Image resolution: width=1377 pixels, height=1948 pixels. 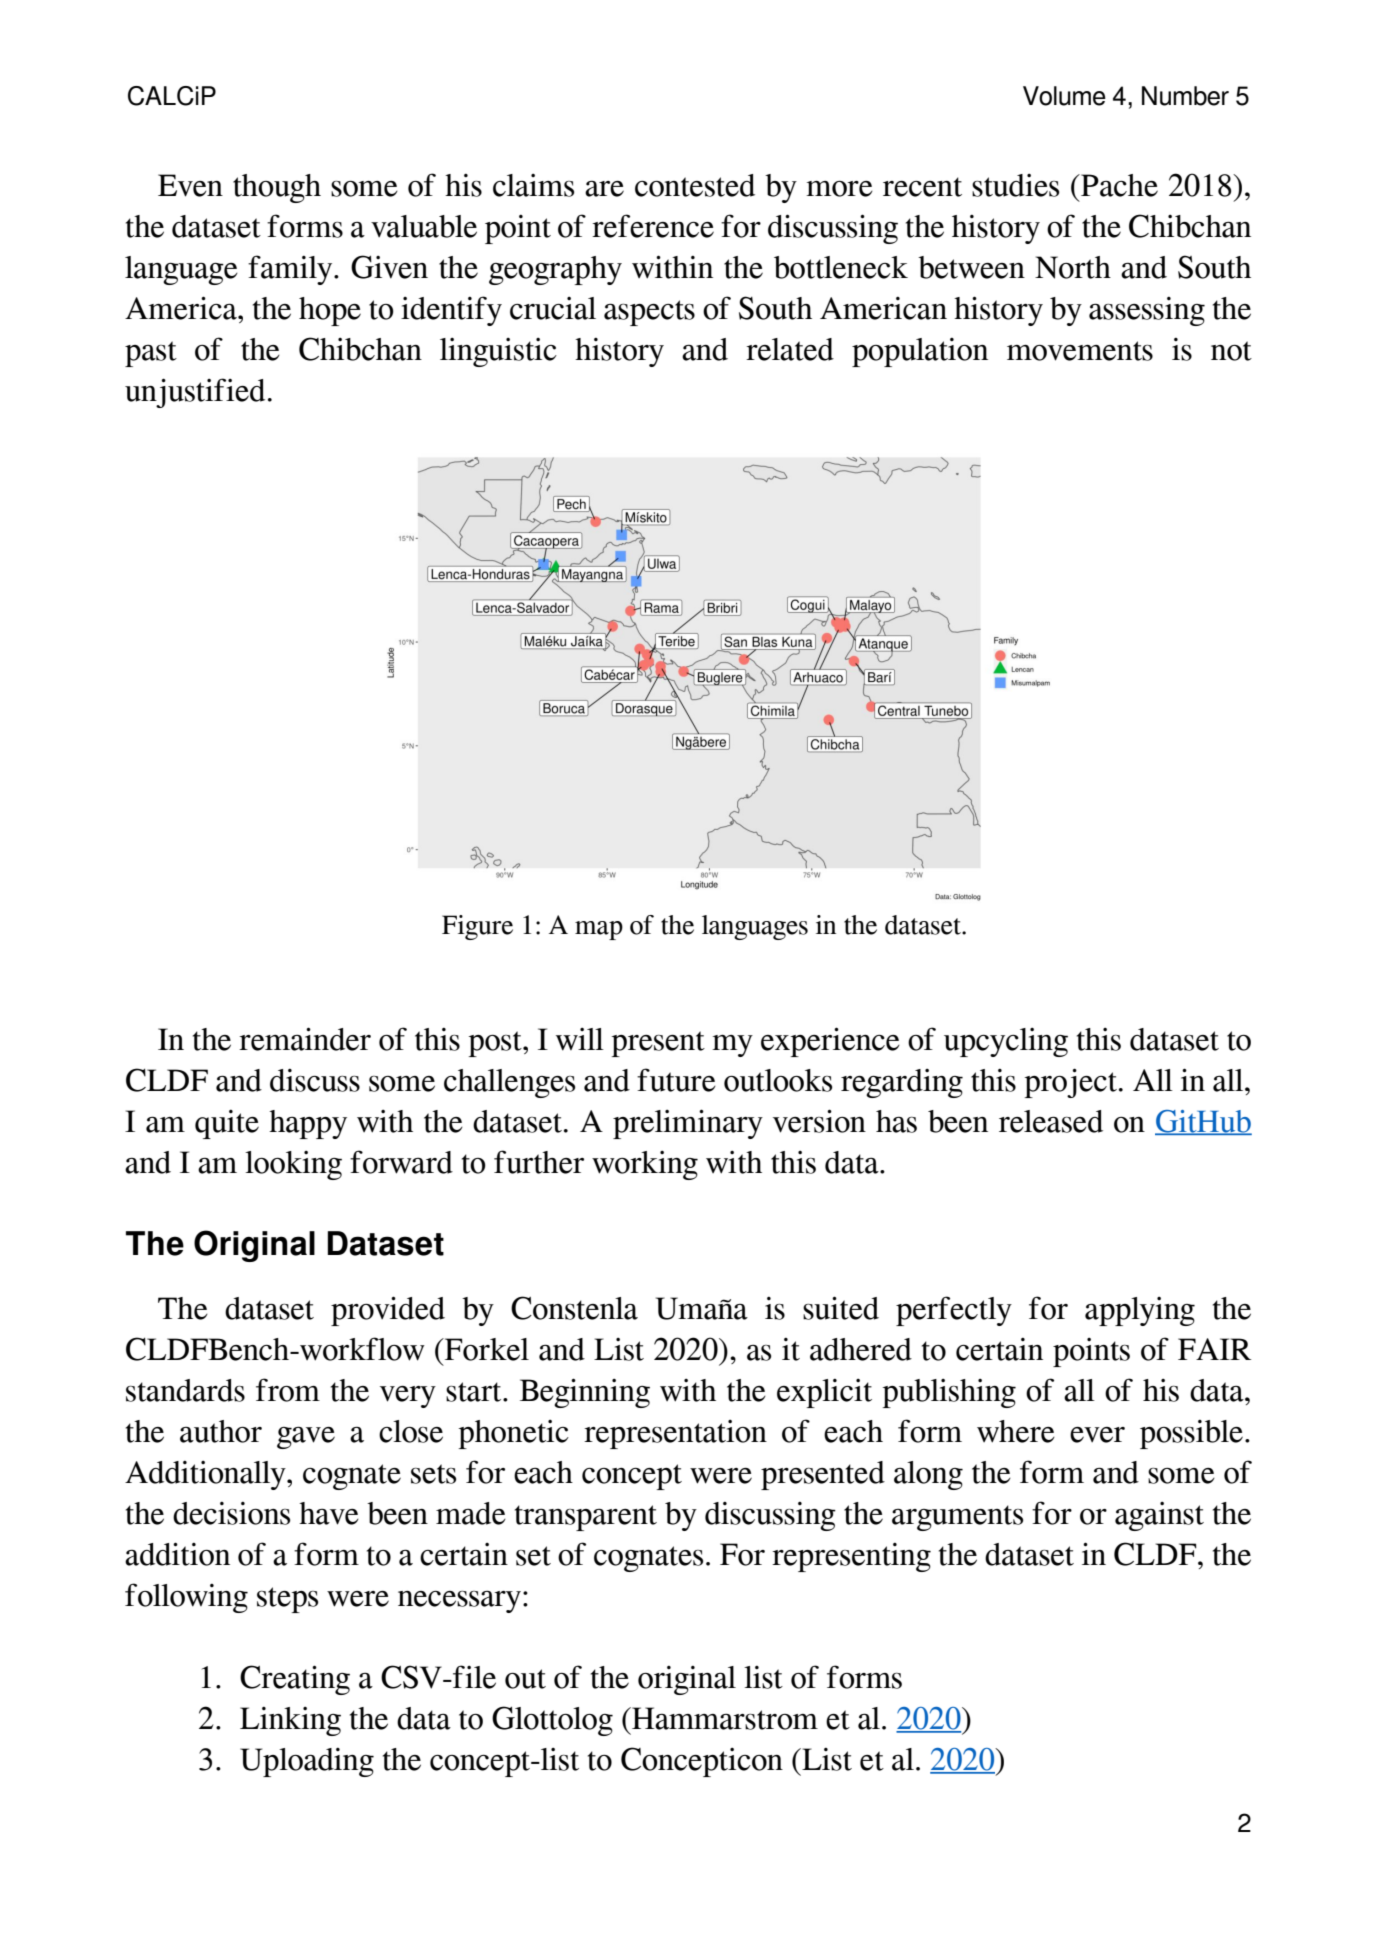 What do you see at coordinates (1064, 96) in the screenshot?
I see `Volume` at bounding box center [1064, 96].
